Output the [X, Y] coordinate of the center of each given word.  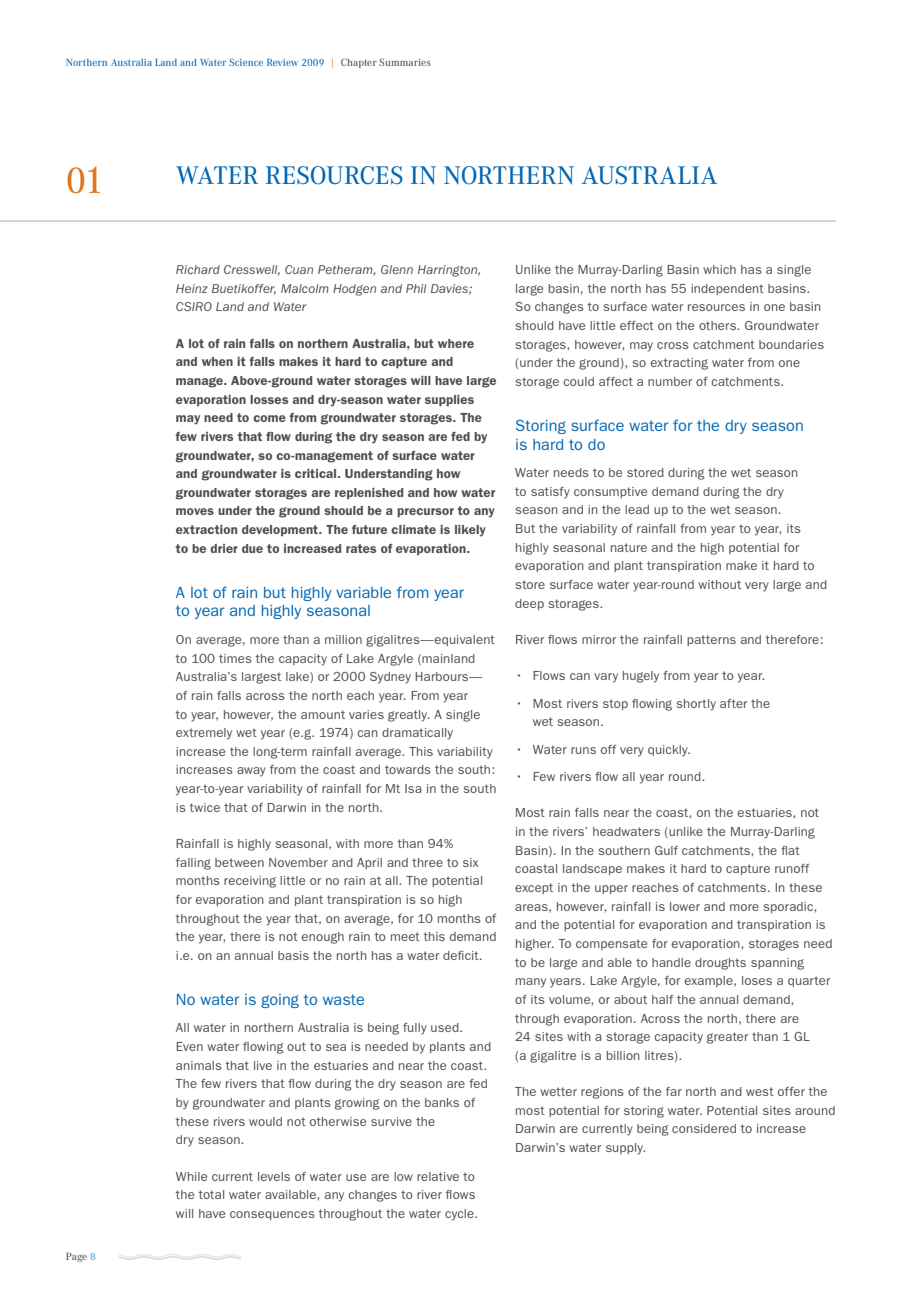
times [235, 658]
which [719, 269]
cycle [460, 1215]
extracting [679, 364]
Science [246, 62]
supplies [449, 401]
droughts [720, 964]
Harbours [443, 676]
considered [704, 1128]
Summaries [405, 62]
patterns [711, 640]
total [211, 1194]
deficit [462, 955]
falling [193, 864]
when [217, 361]
